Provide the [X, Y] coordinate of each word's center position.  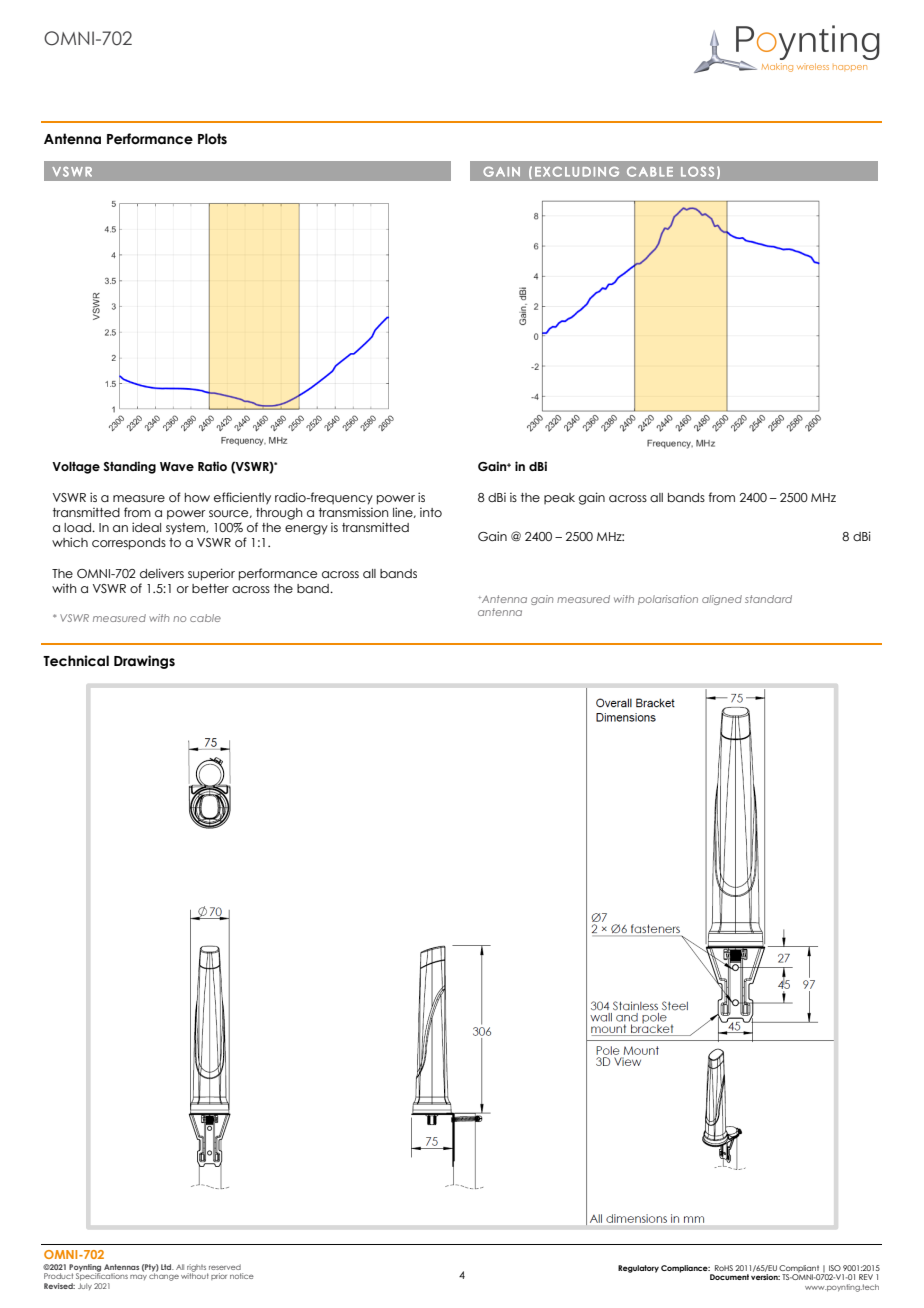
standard [768, 599]
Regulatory [638, 1269]
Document [729, 1277]
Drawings [144, 662]
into [431, 512]
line [404, 512]
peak [559, 498]
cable [205, 618]
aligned [722, 600]
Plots [212, 139]
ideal [146, 527]
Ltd [167, 1267]
